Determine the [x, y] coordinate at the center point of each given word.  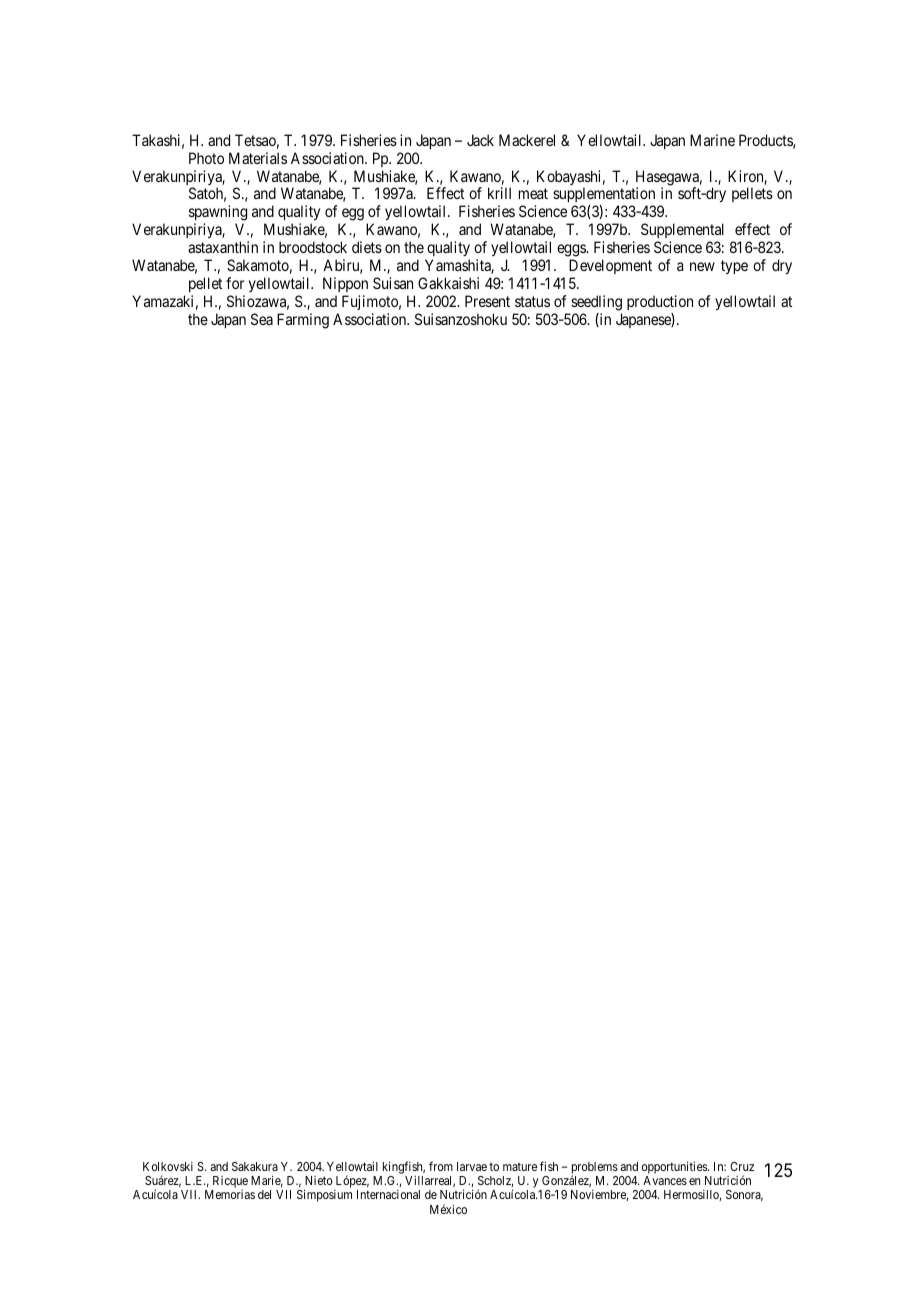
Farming [303, 321]
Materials [258, 158]
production [660, 302]
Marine [712, 140]
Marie [267, 1181]
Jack [480, 140]
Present [487, 301]
